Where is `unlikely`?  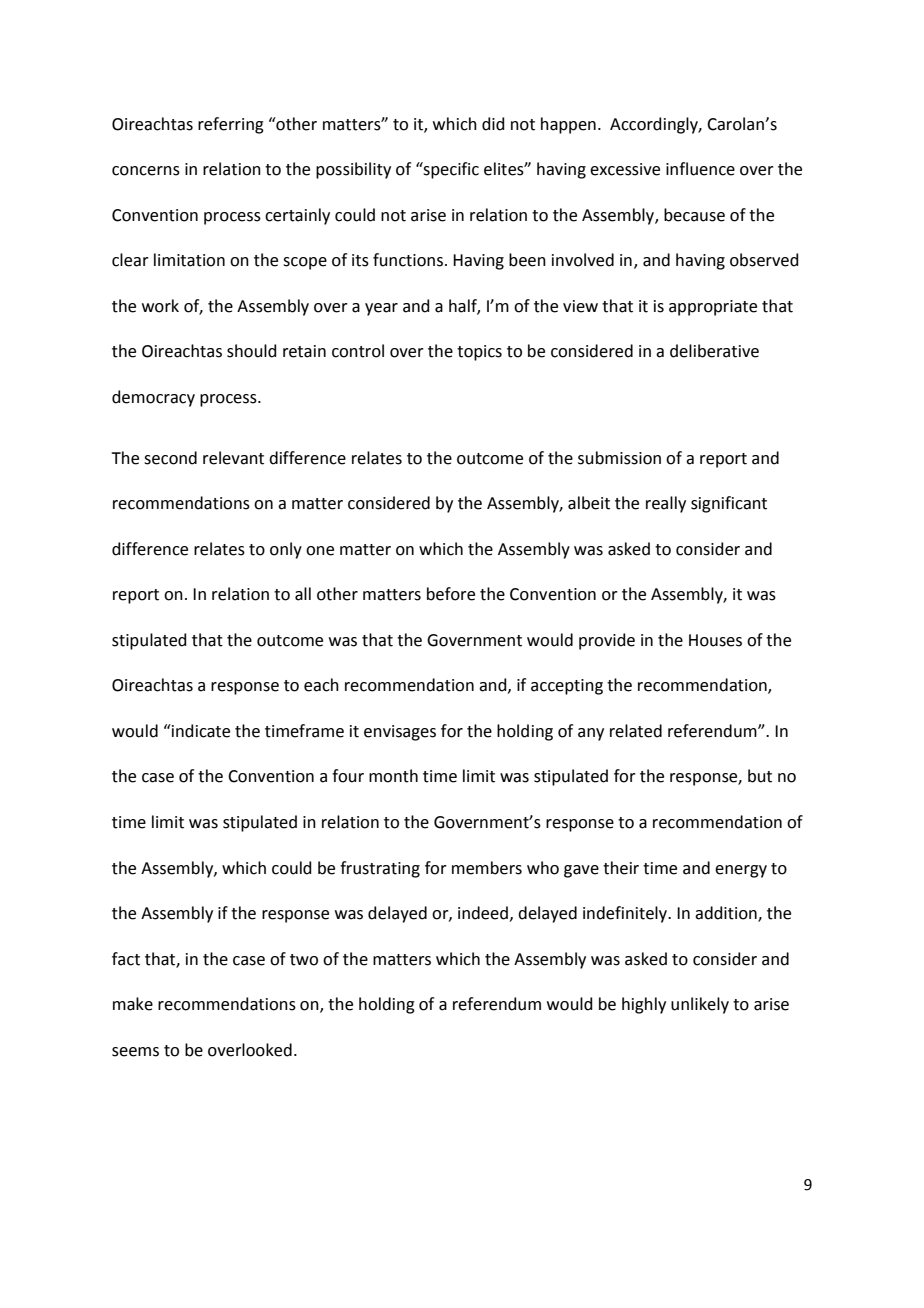
unlikely is located at coordinates (700, 1005).
